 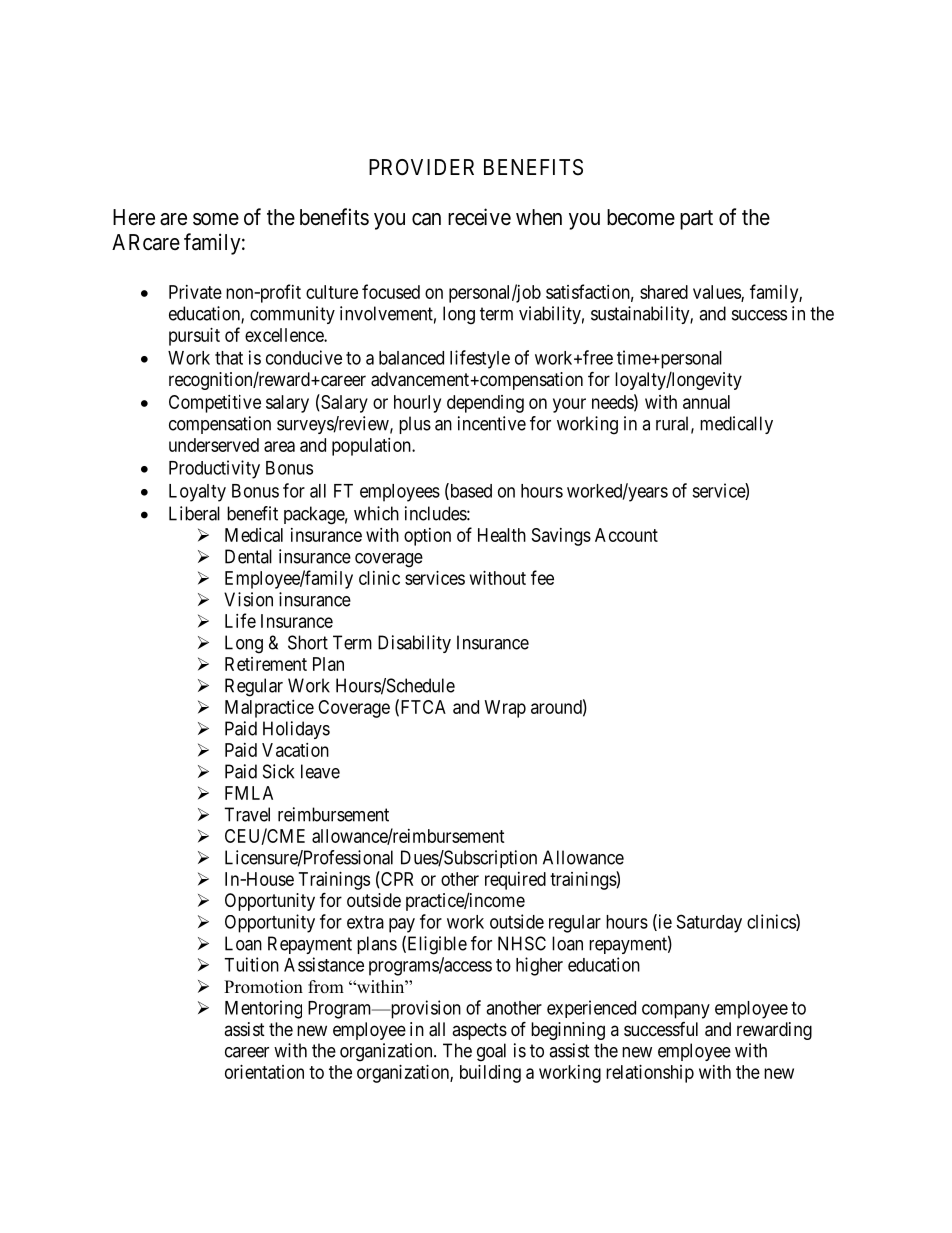 I want to click on some, so click(x=216, y=219).
